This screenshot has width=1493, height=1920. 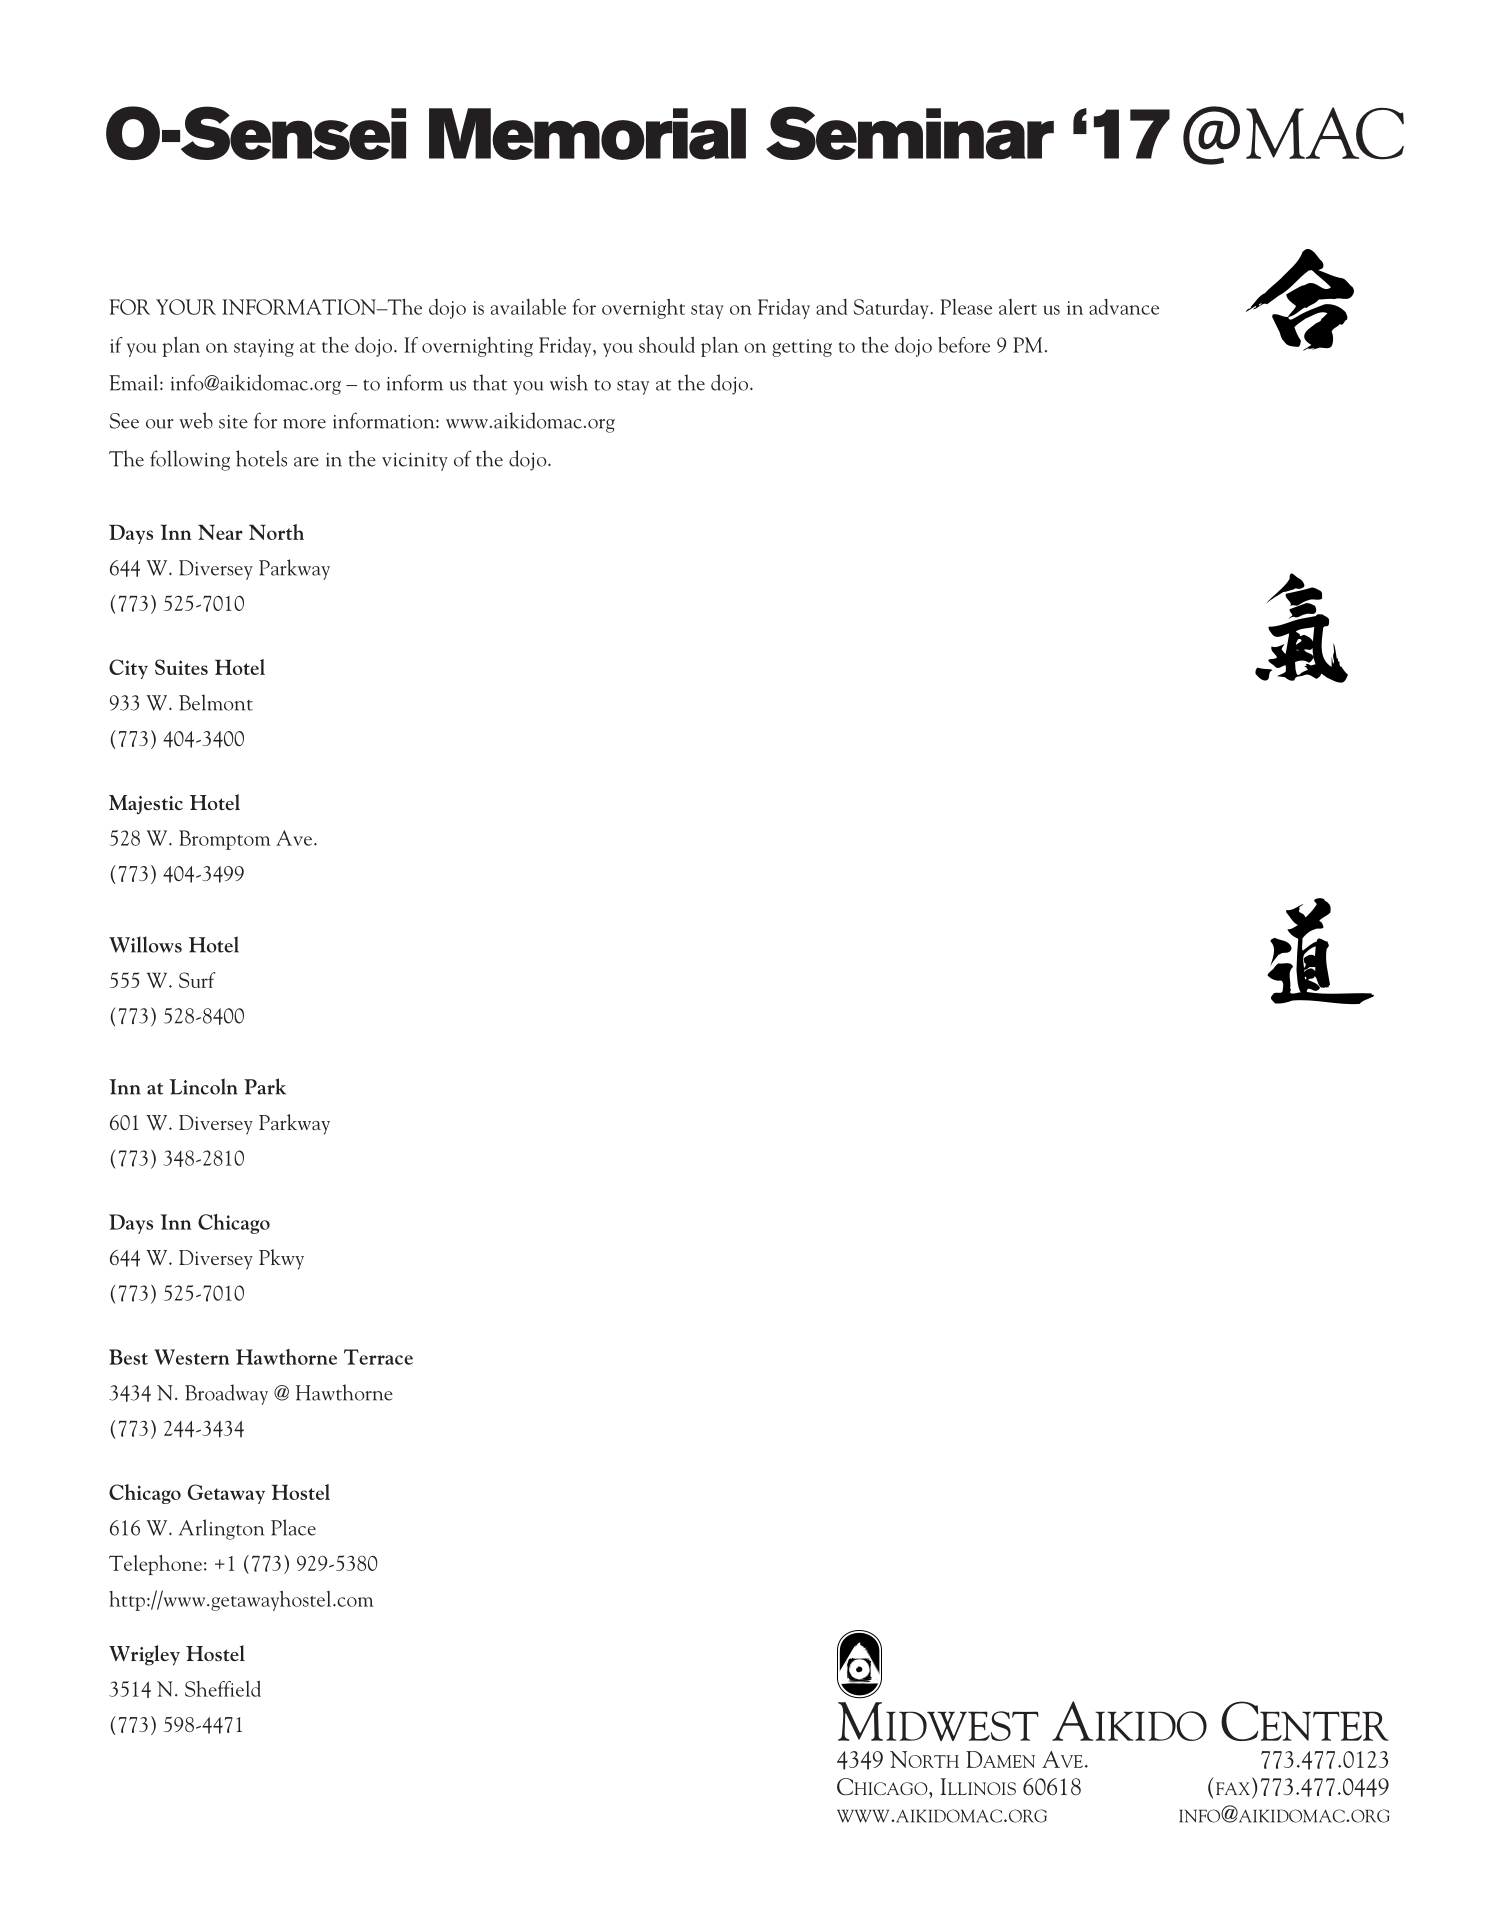 I want to click on getting, so click(x=802, y=348).
